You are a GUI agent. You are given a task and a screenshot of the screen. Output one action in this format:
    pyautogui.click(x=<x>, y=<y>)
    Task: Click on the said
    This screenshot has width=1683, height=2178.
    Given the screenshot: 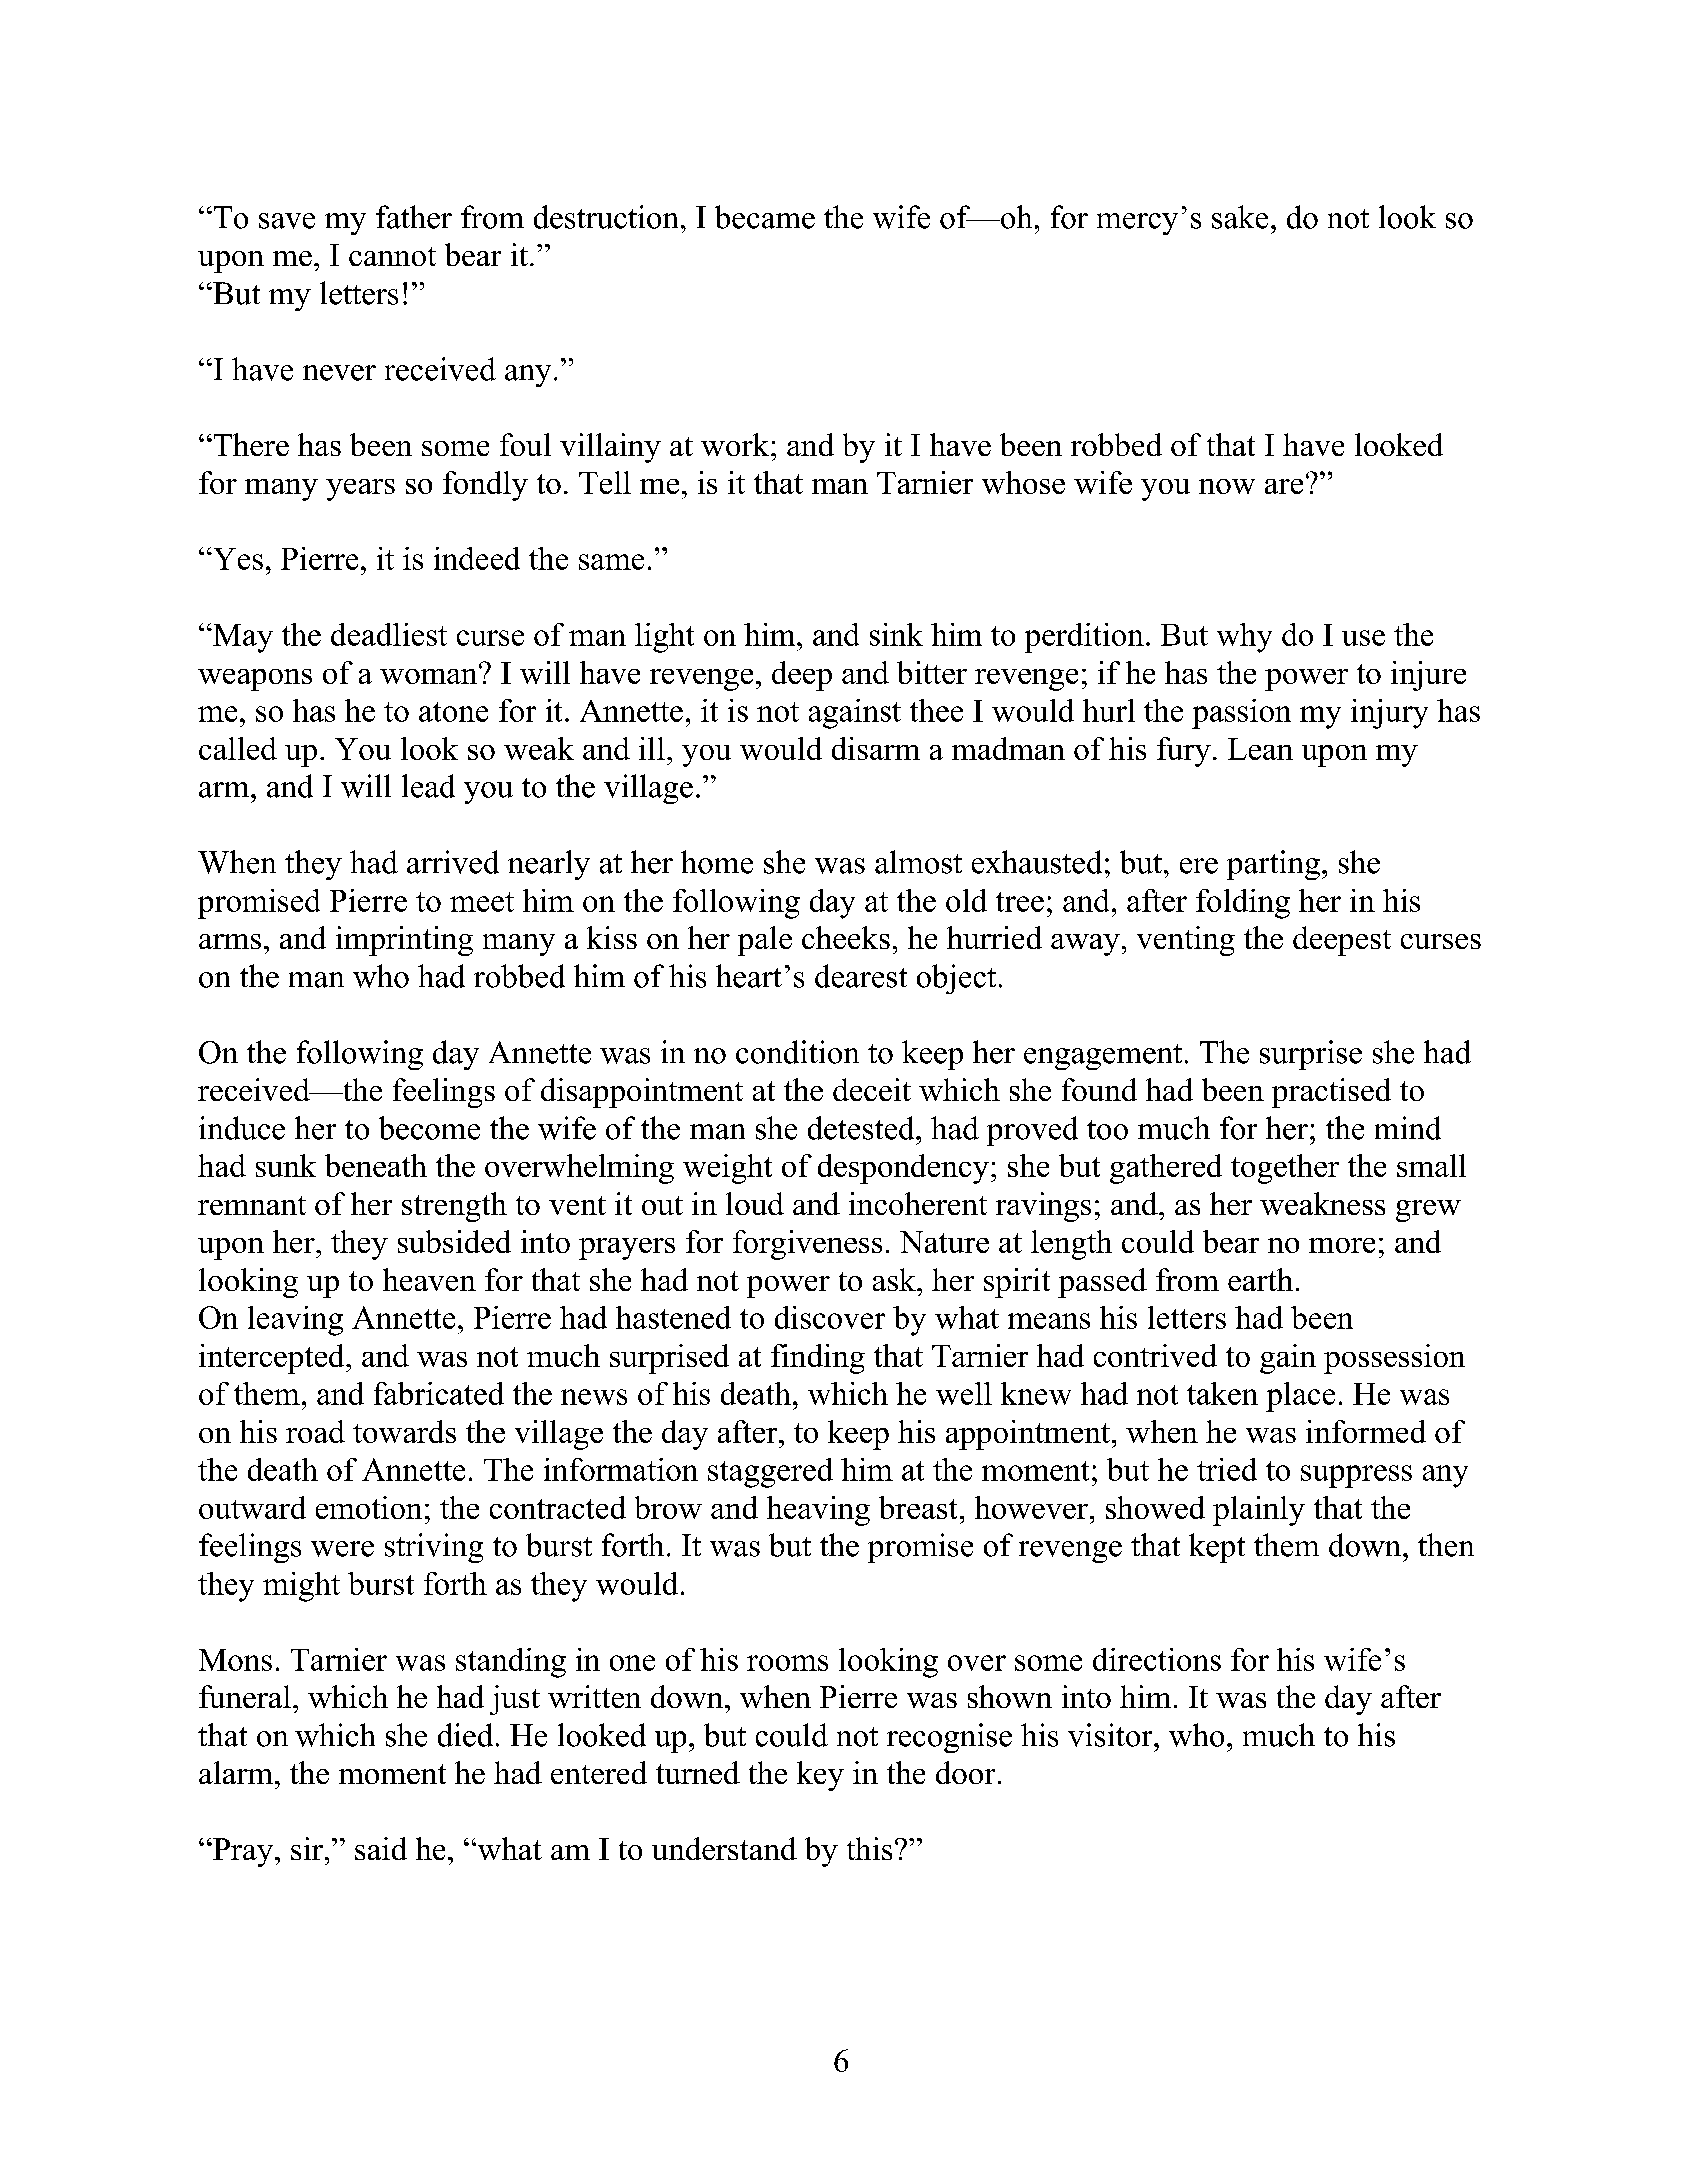 What is the action you would take?
    pyautogui.click(x=381, y=1848)
